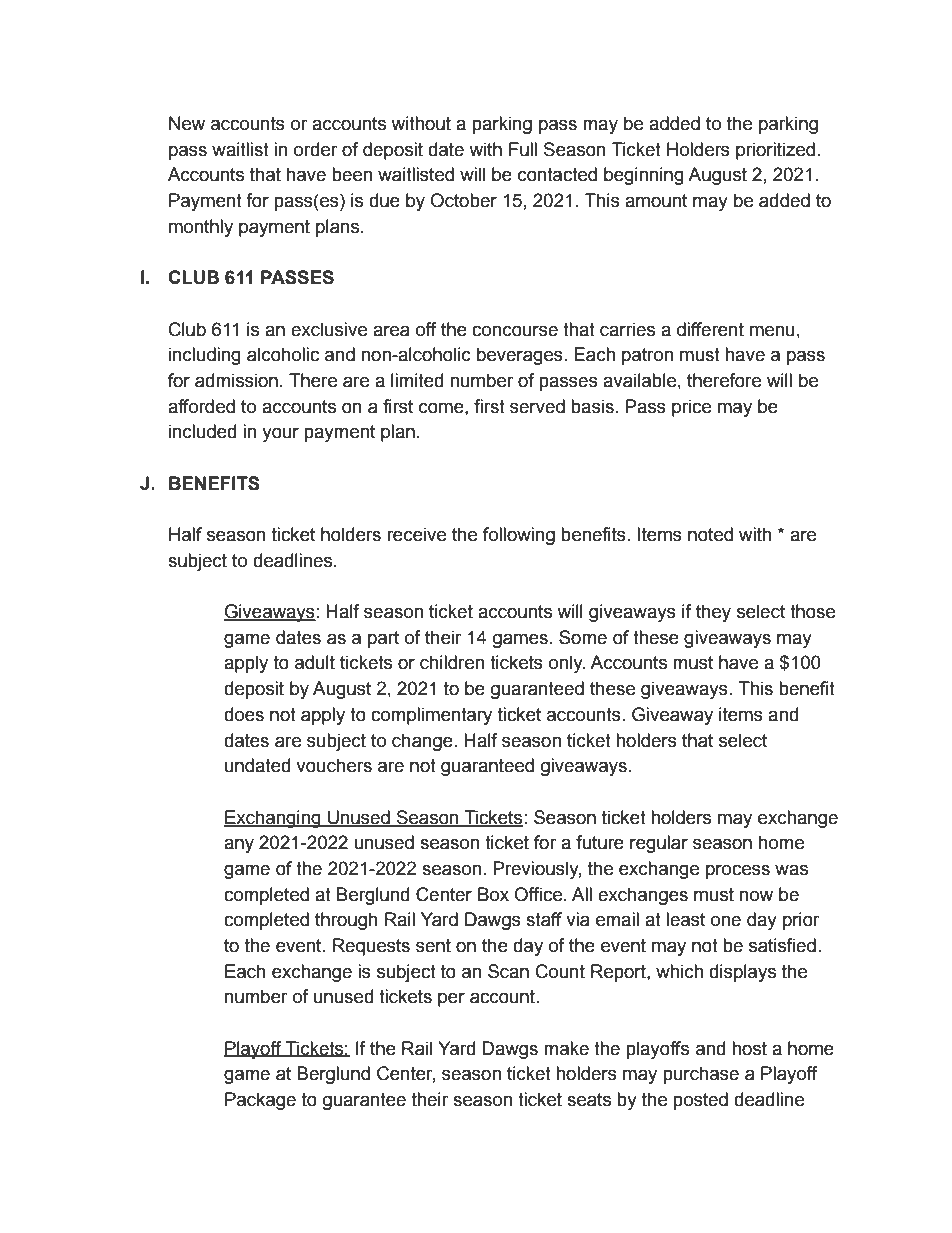 The image size is (952, 1233). Describe the element at coordinates (523, 149) in the screenshot. I see `Full` at that location.
